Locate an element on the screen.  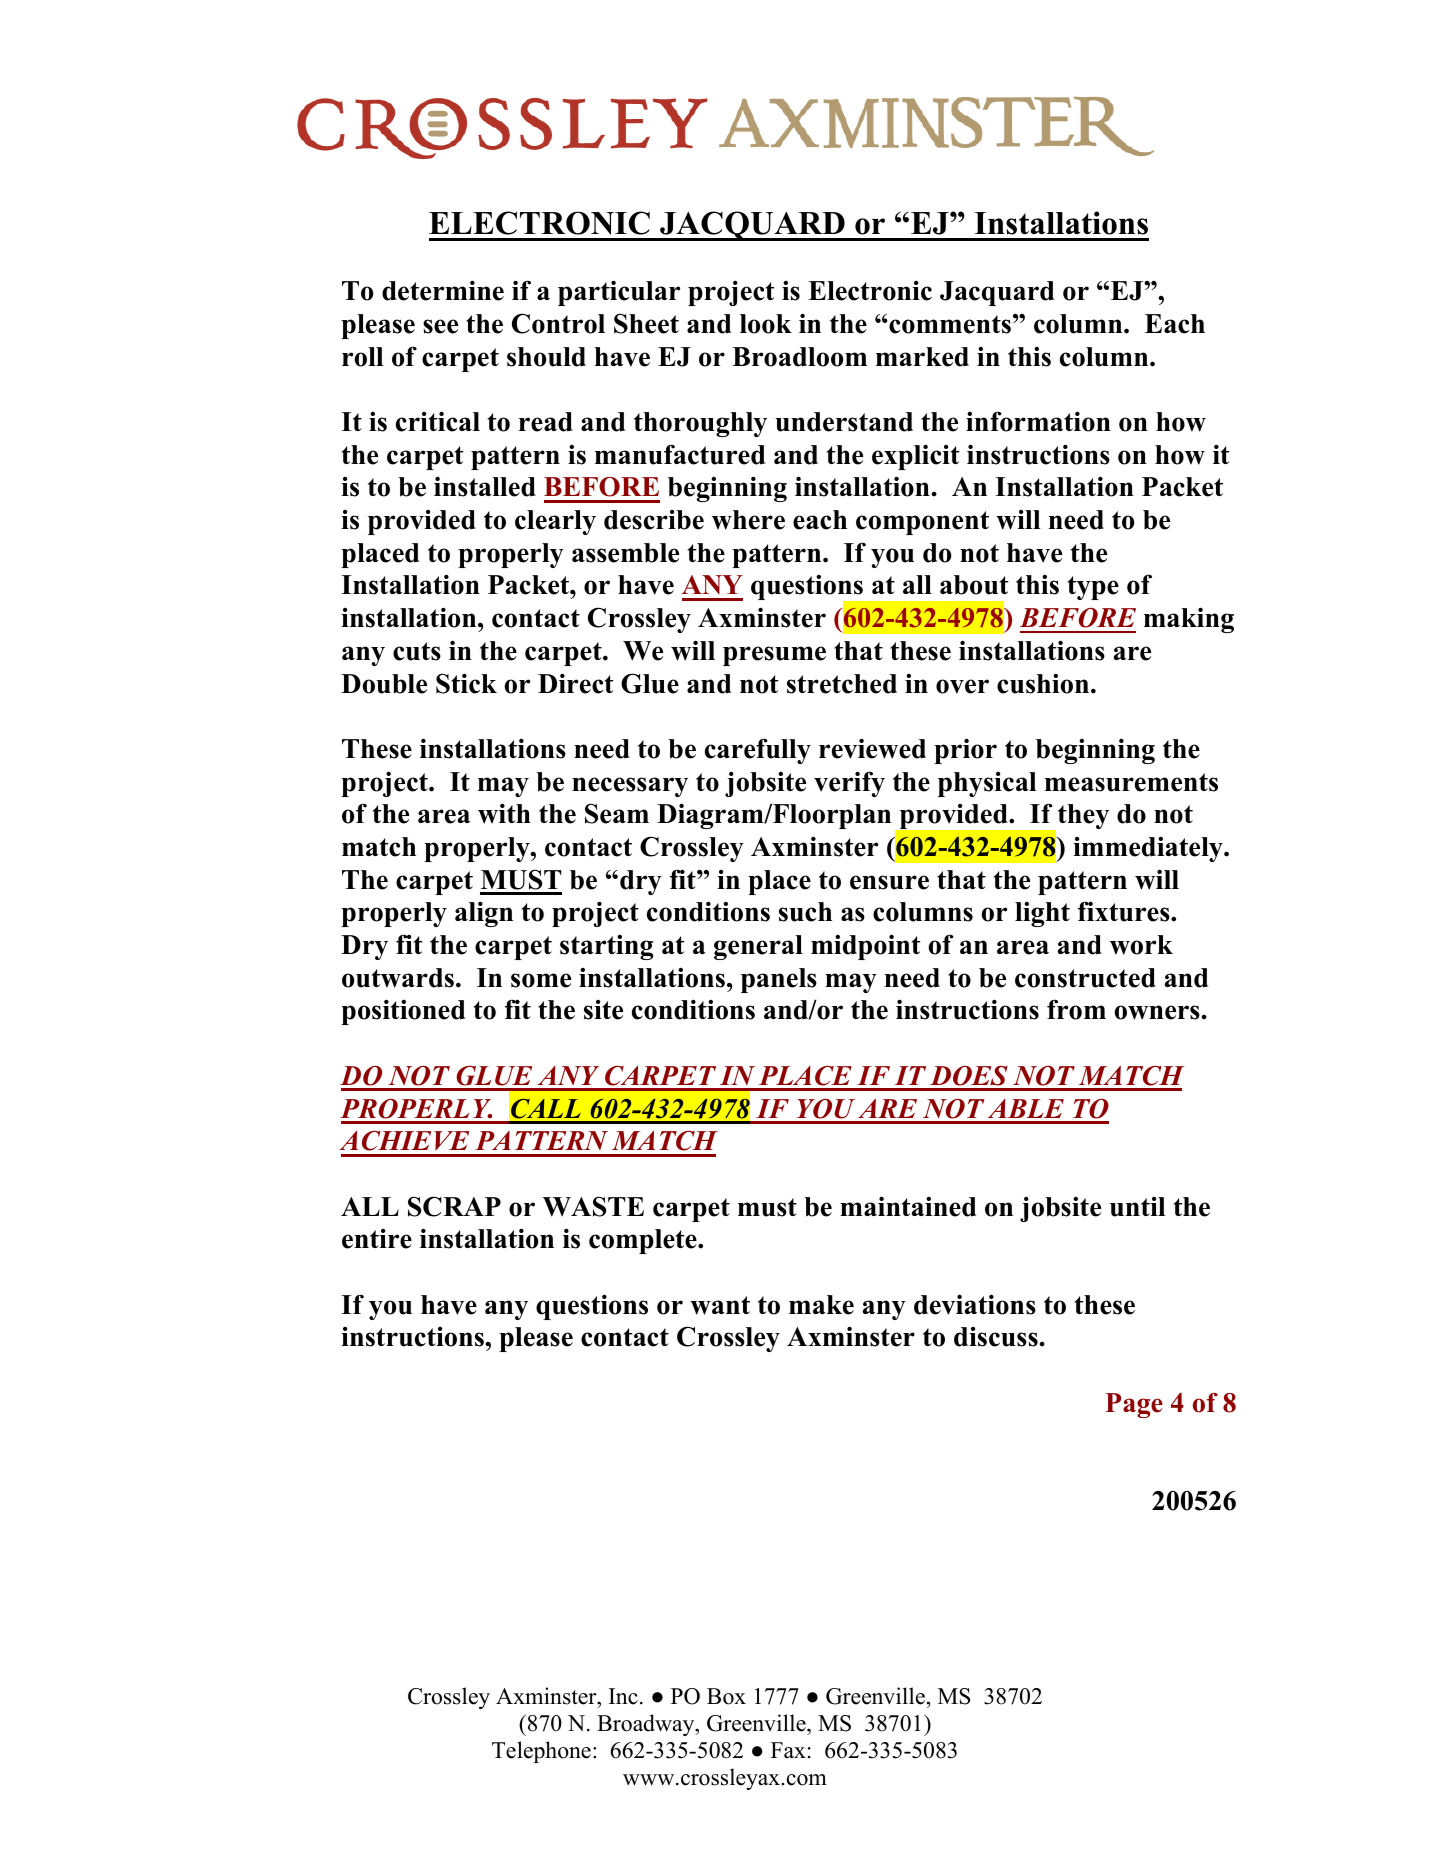
information is located at coordinates (1038, 421).
